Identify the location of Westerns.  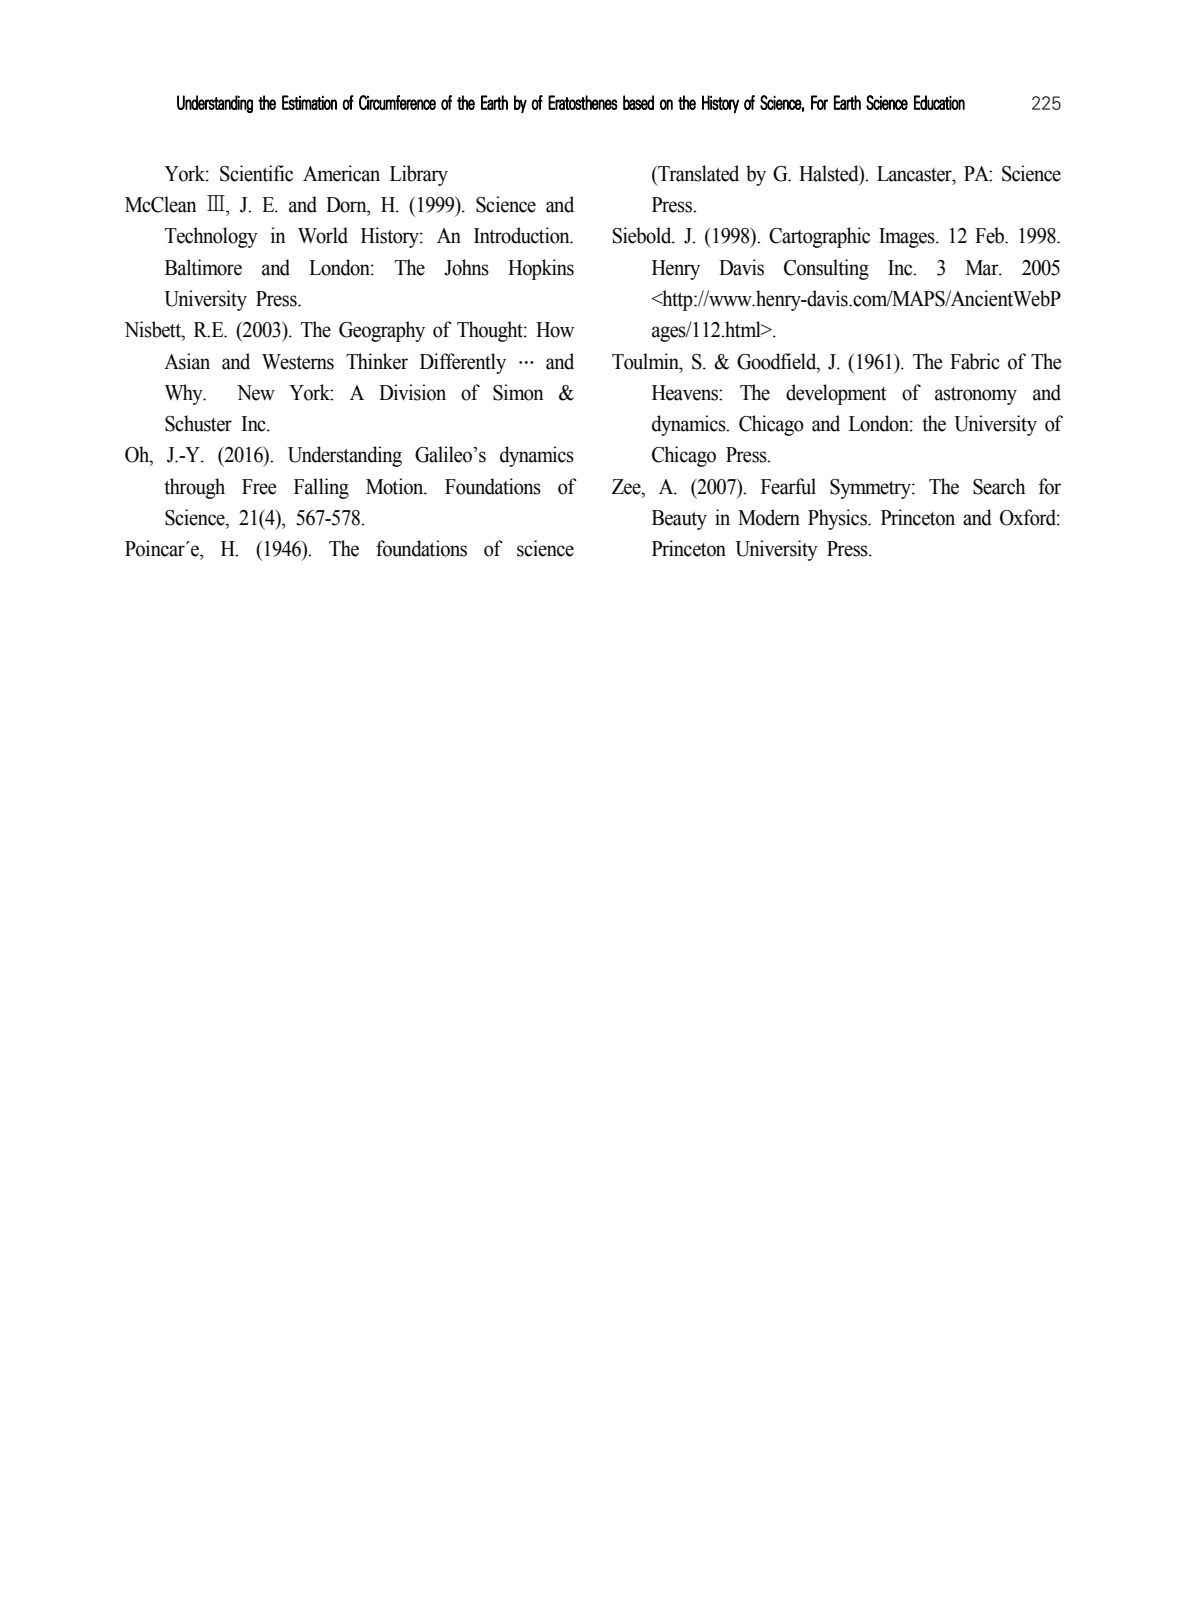
(298, 362).
